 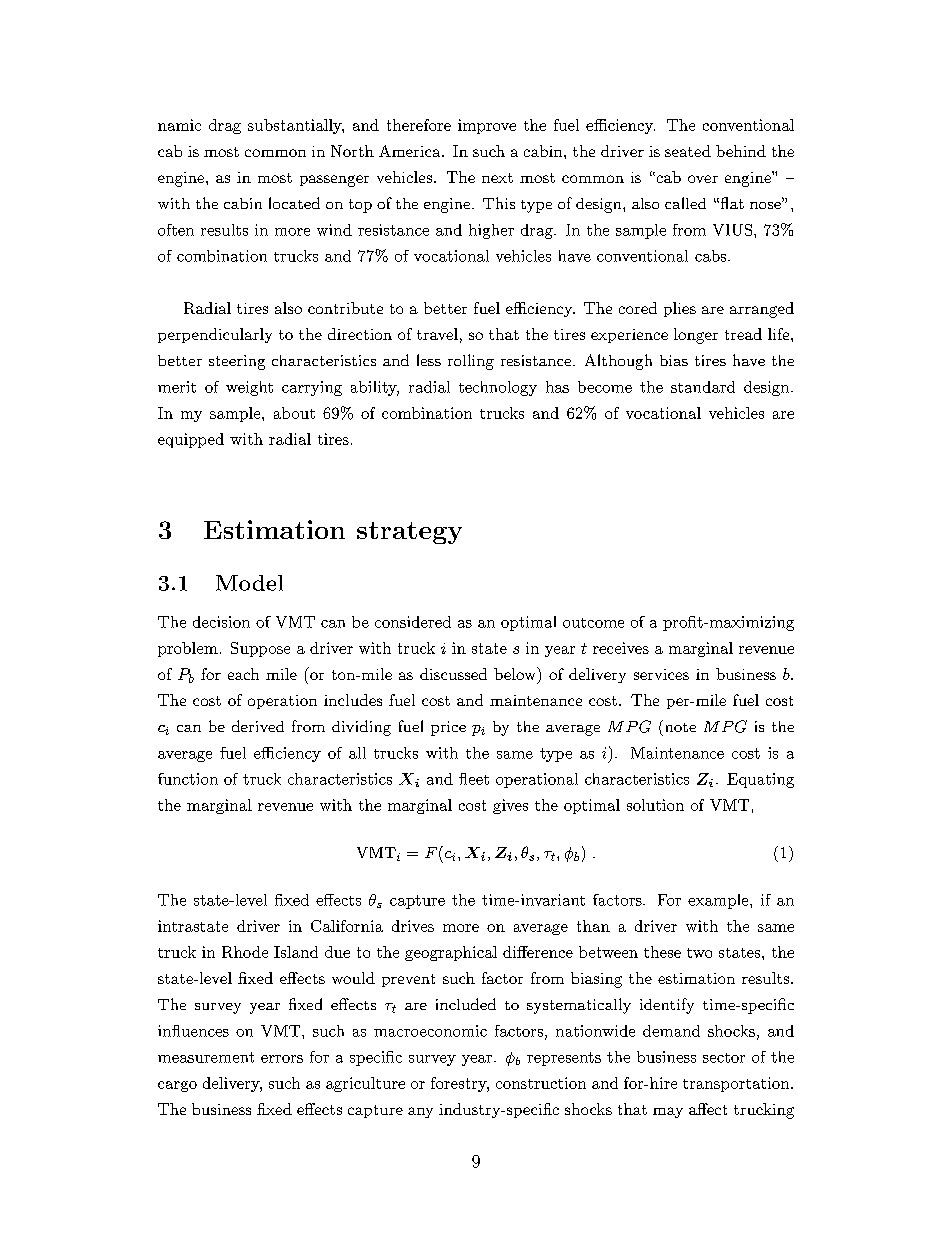 What do you see at coordinates (688, 151) in the document?
I see `seated` at bounding box center [688, 151].
